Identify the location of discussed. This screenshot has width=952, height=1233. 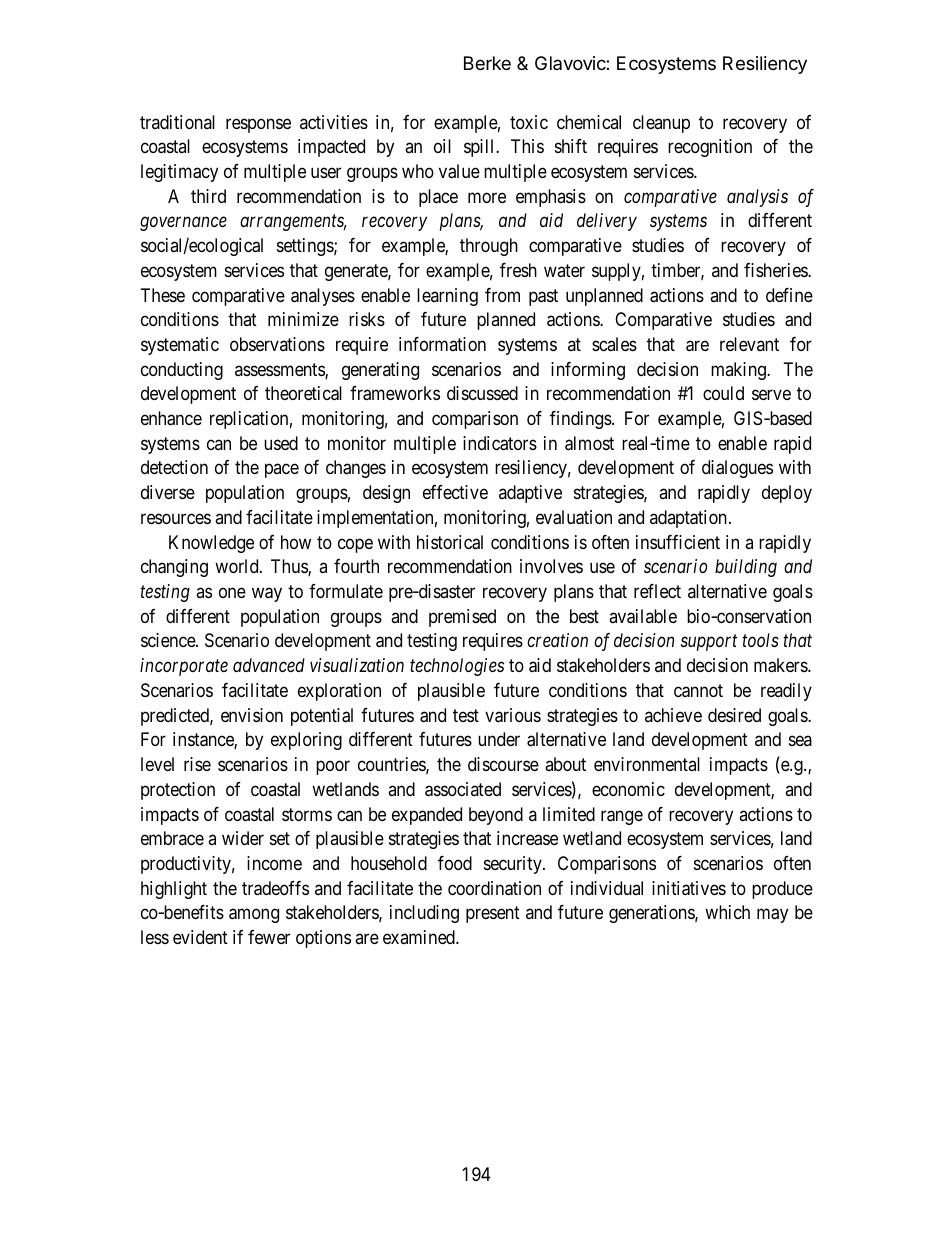
(482, 393).
